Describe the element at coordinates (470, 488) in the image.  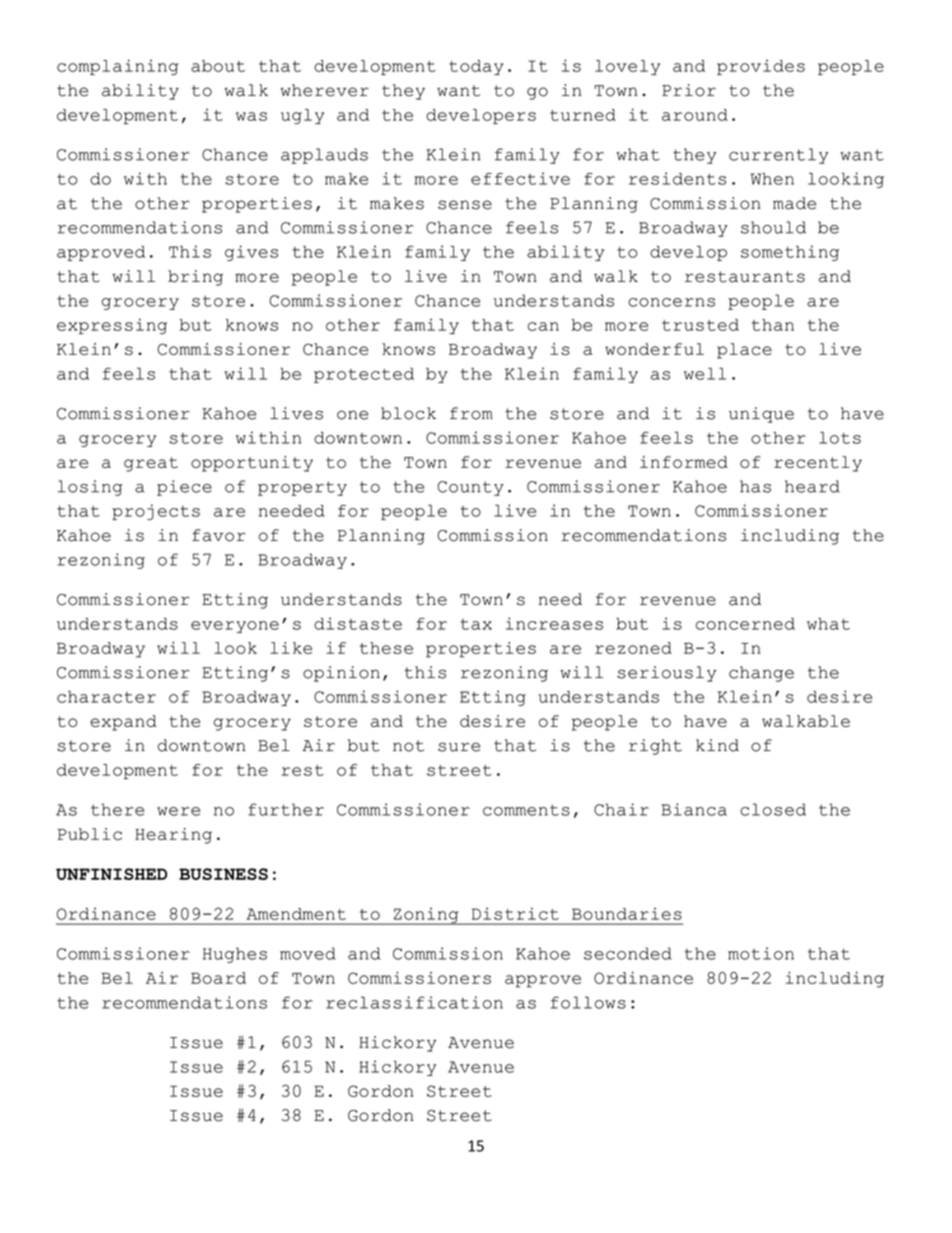
I see `County` at that location.
